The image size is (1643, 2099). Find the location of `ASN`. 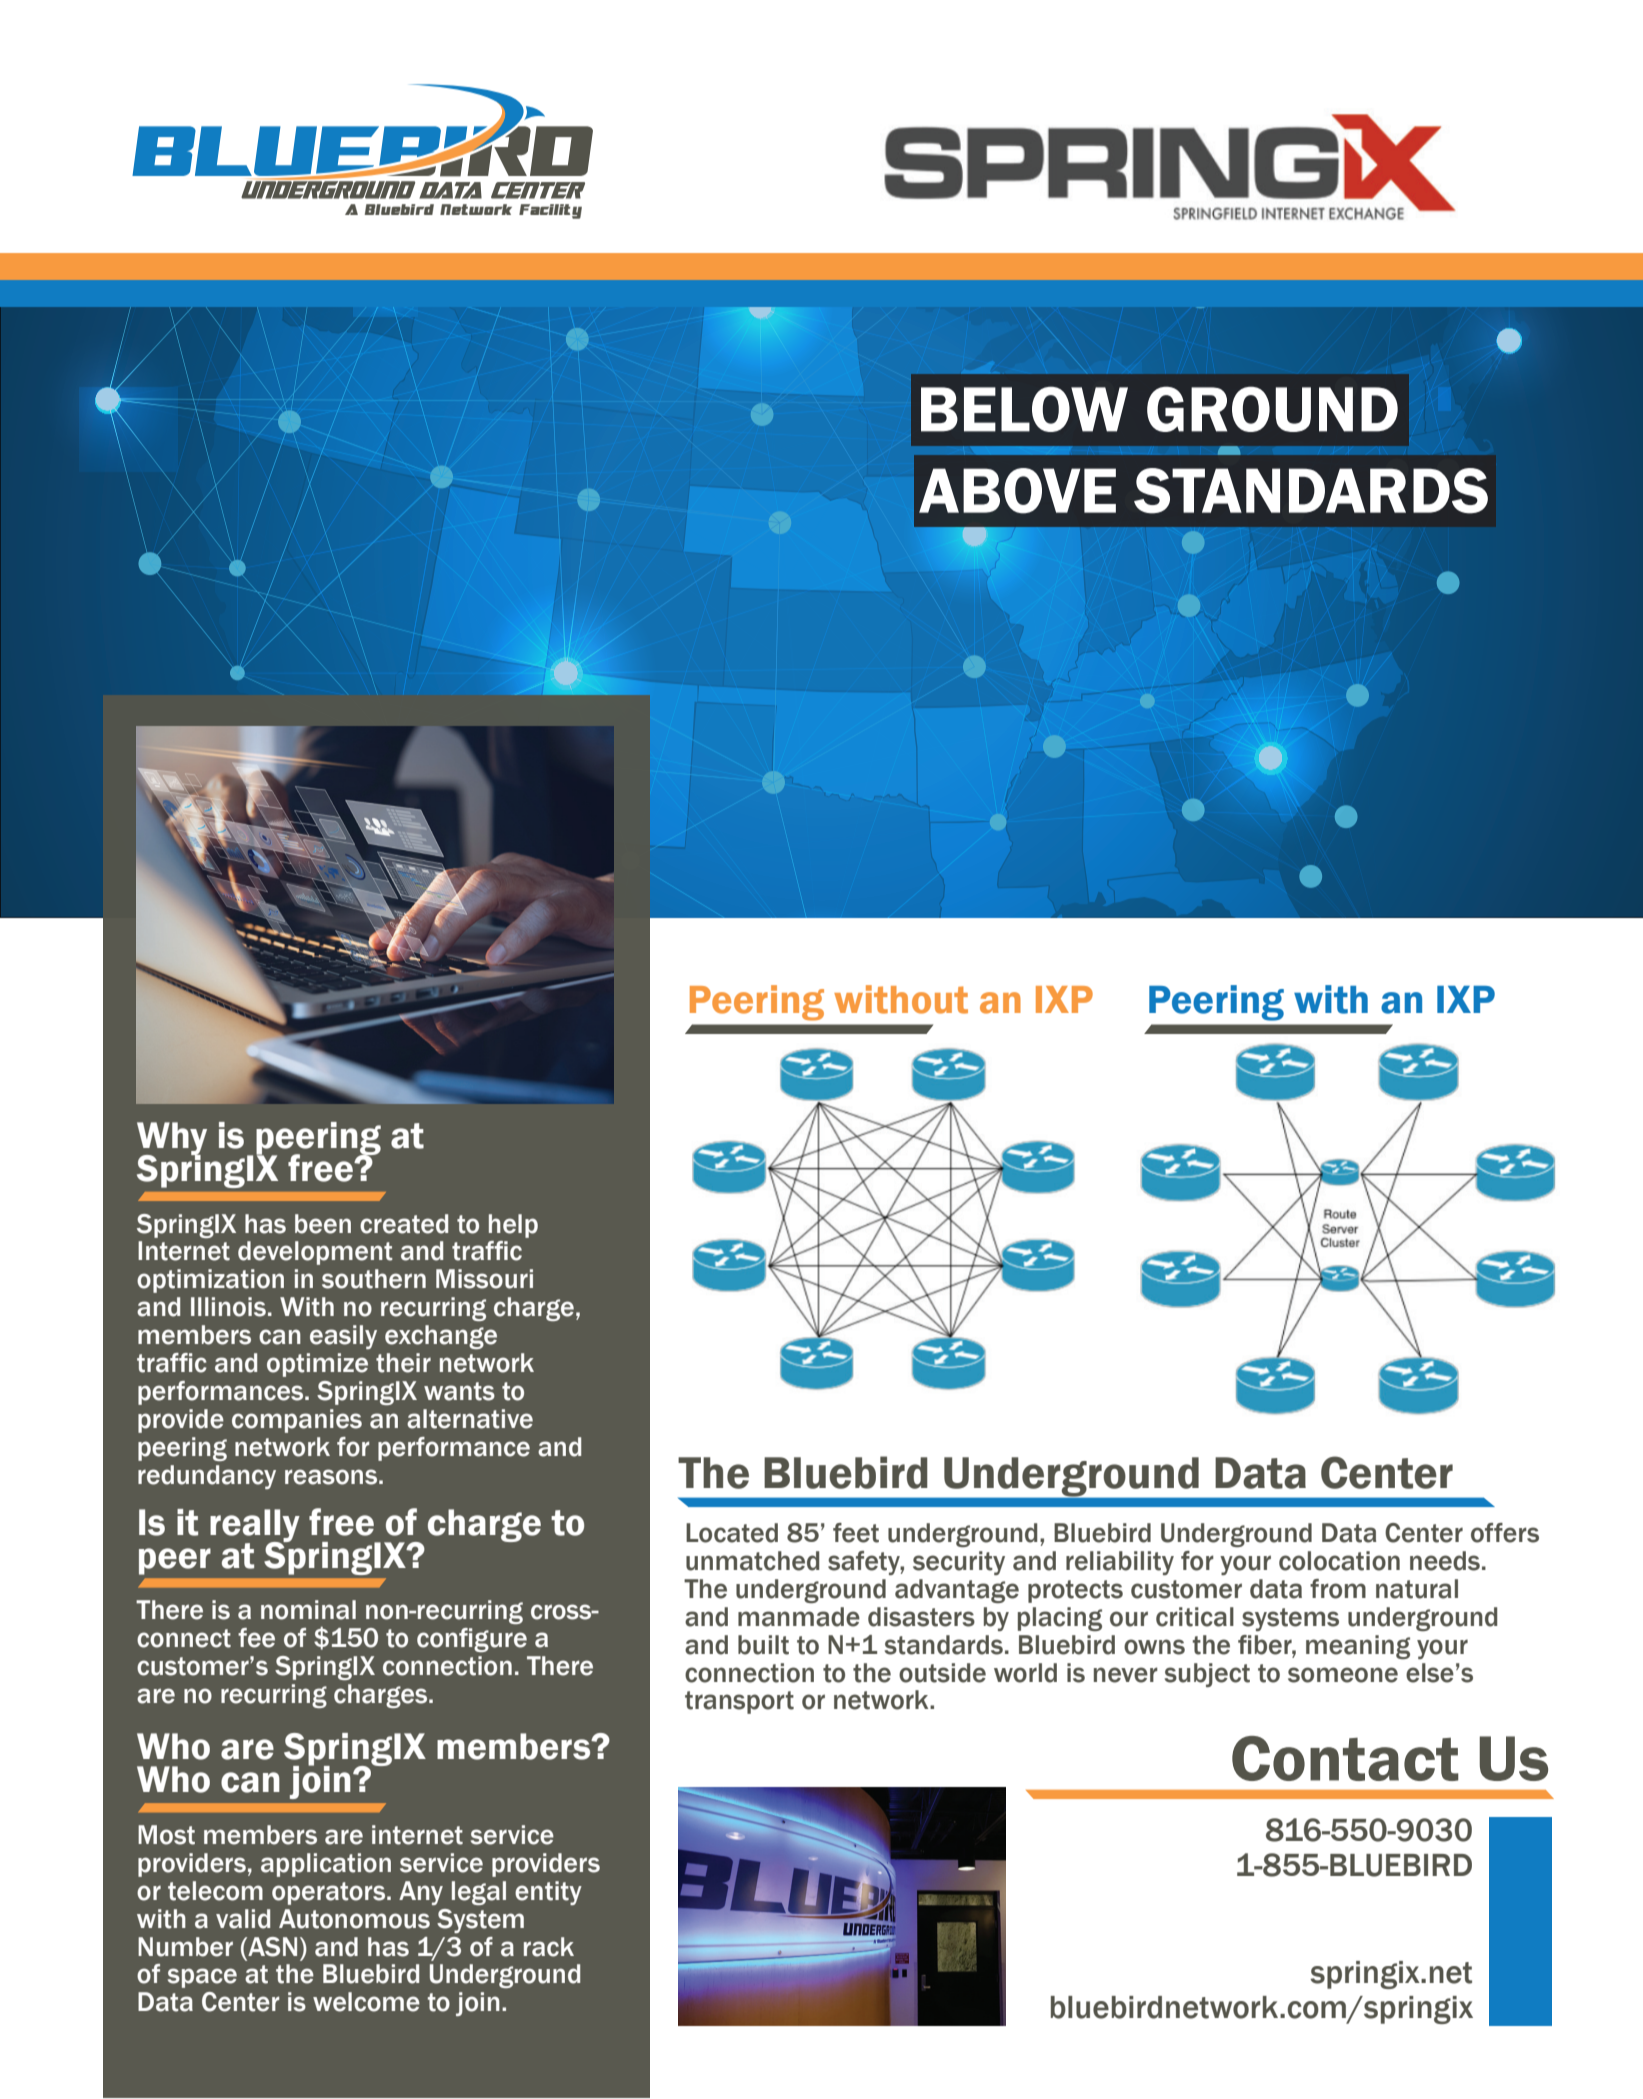

ASN is located at coordinates (271, 1947).
